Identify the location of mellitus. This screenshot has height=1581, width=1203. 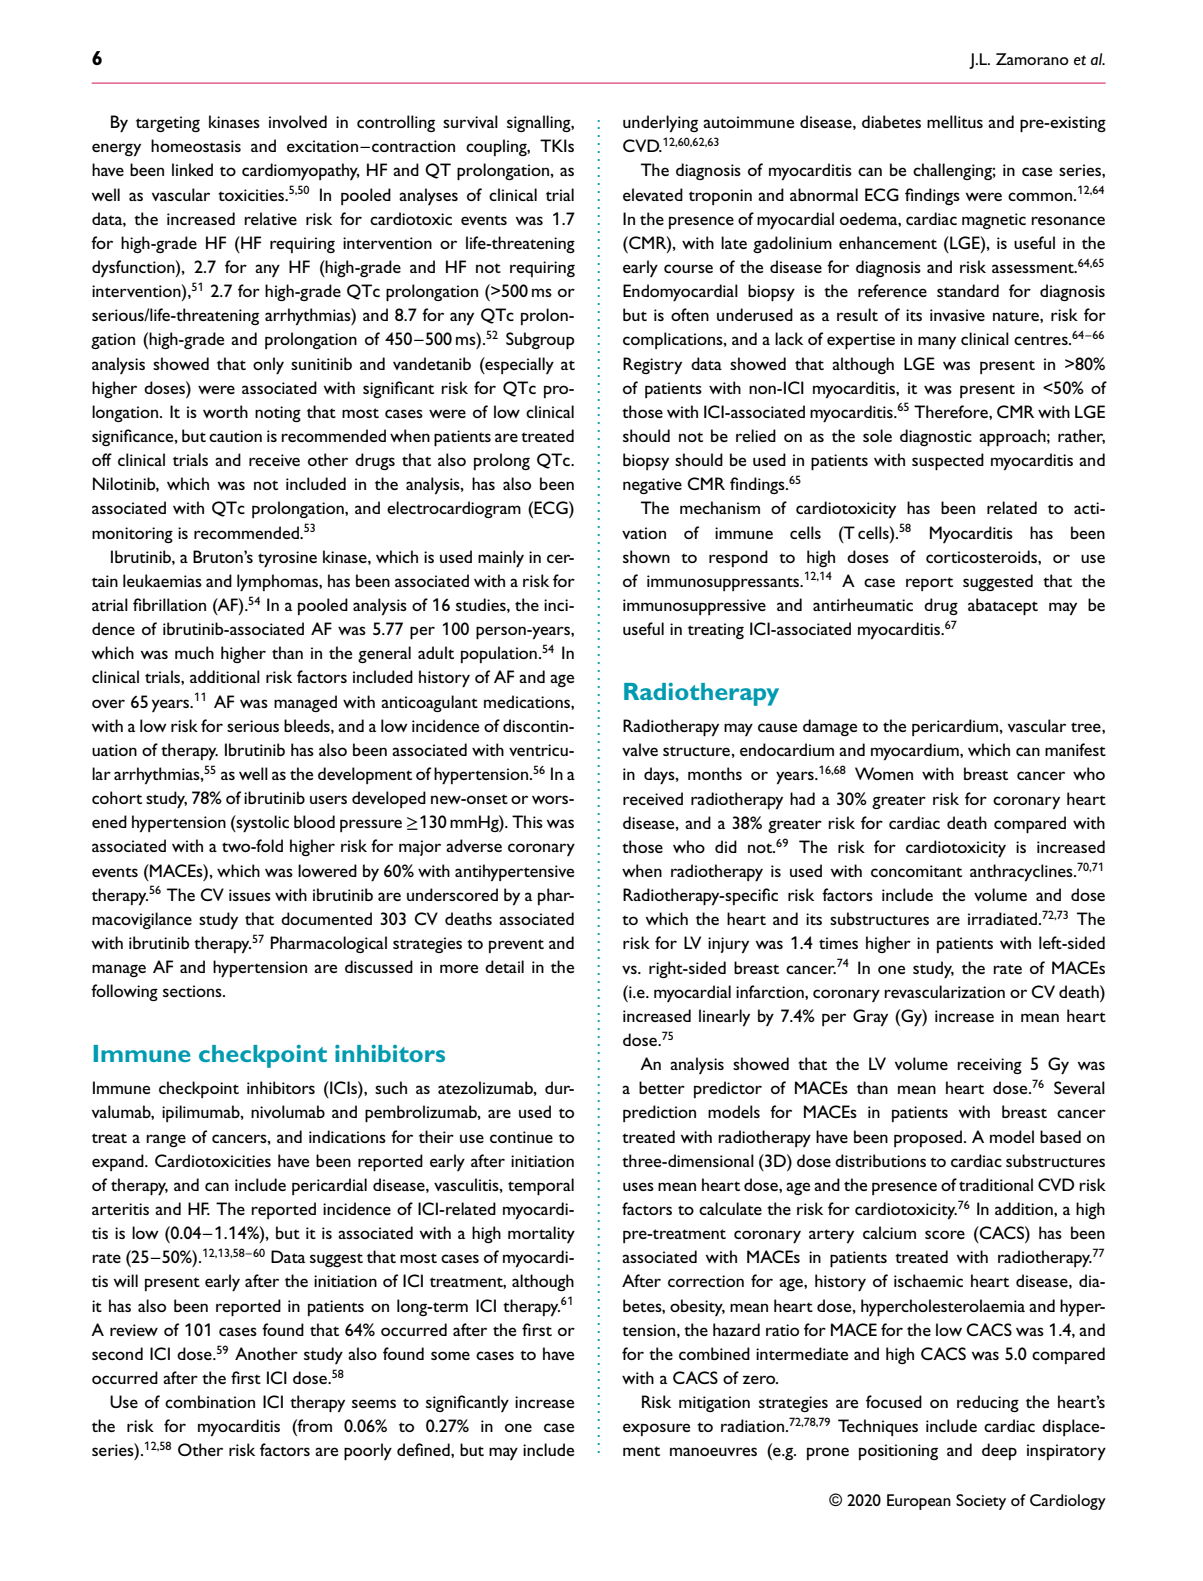
(955, 121).
